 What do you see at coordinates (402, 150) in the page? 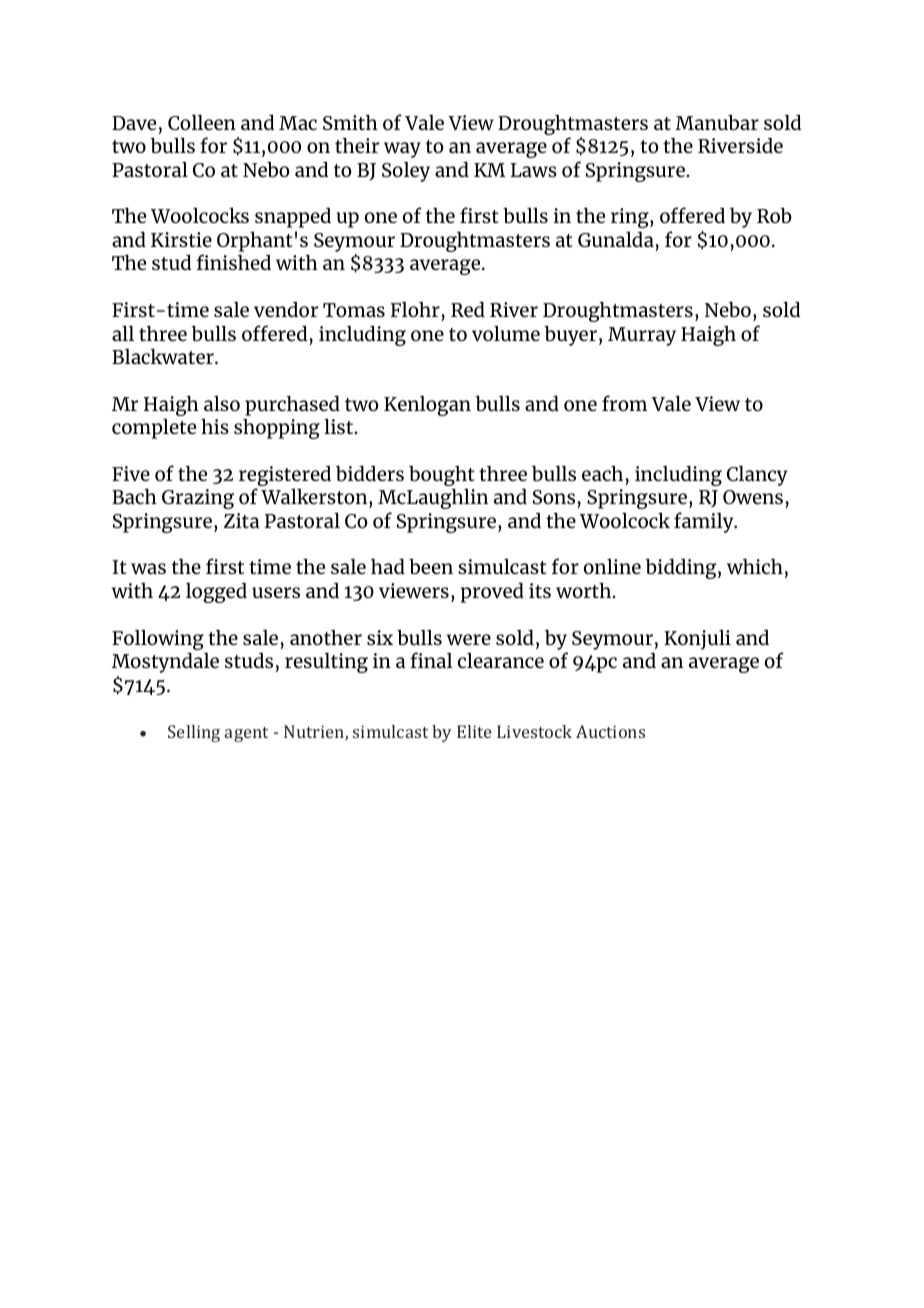
I see `way` at bounding box center [402, 150].
